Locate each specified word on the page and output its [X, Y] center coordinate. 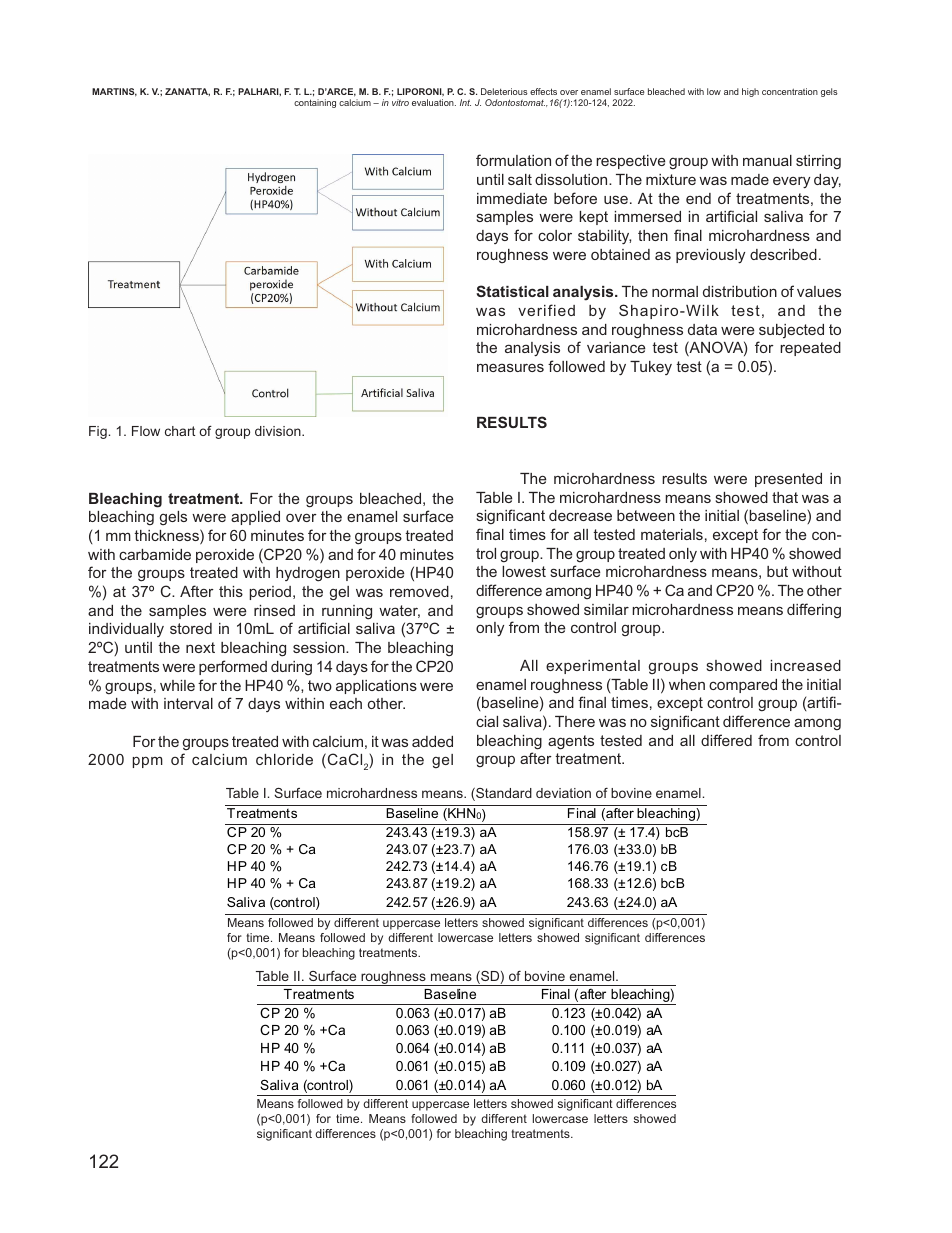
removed [419, 591]
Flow [146, 431]
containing [315, 103]
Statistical [512, 291]
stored [191, 628]
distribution [740, 291]
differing [814, 610]
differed [726, 740]
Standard [503, 794]
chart [180, 431]
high [750, 92]
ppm [148, 762]
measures [510, 367]
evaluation [434, 102]
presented [788, 480]
